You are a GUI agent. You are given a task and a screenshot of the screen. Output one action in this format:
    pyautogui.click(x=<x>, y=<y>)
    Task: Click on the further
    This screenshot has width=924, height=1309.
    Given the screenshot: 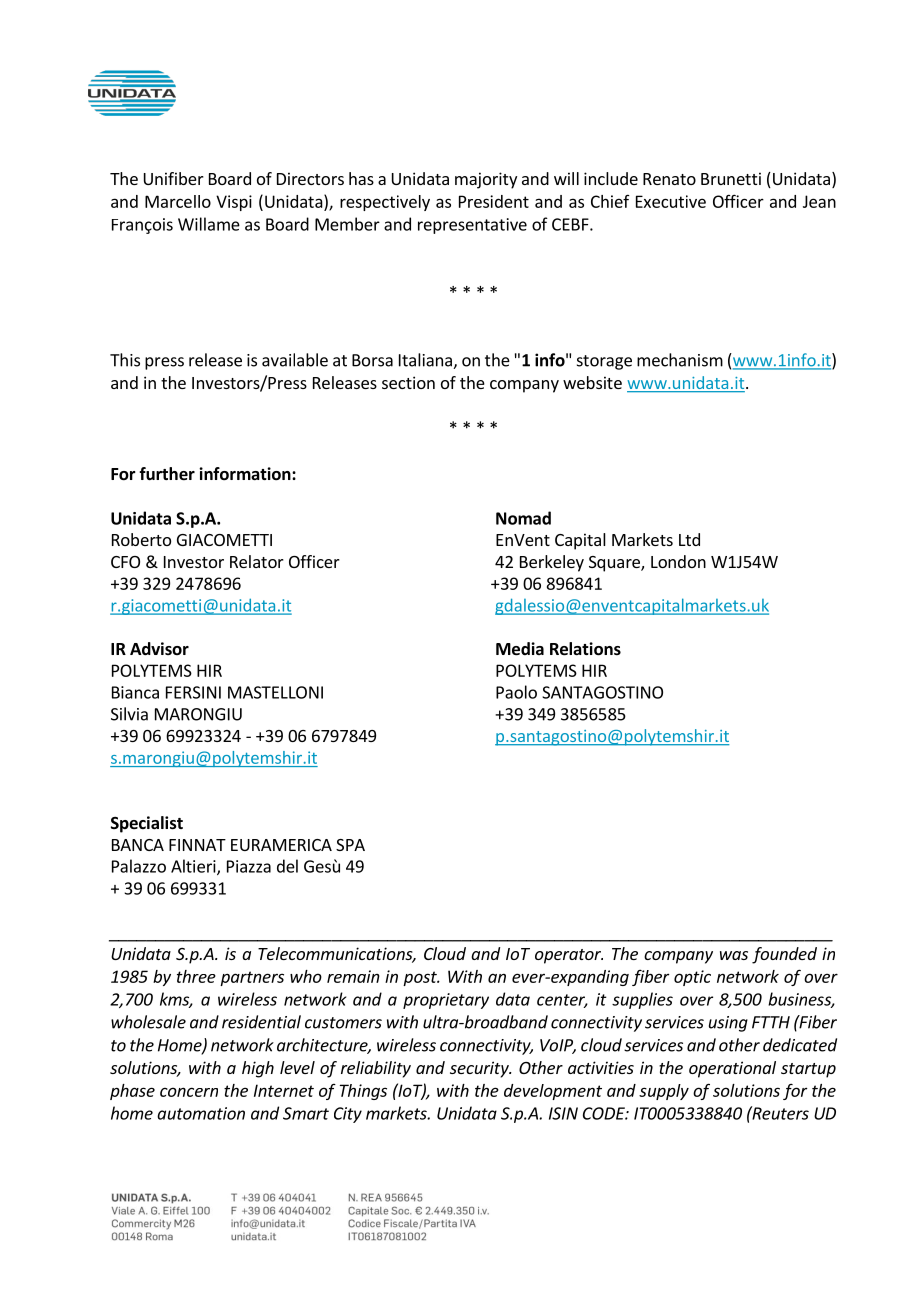 What is the action you would take?
    pyautogui.click(x=167, y=474)
